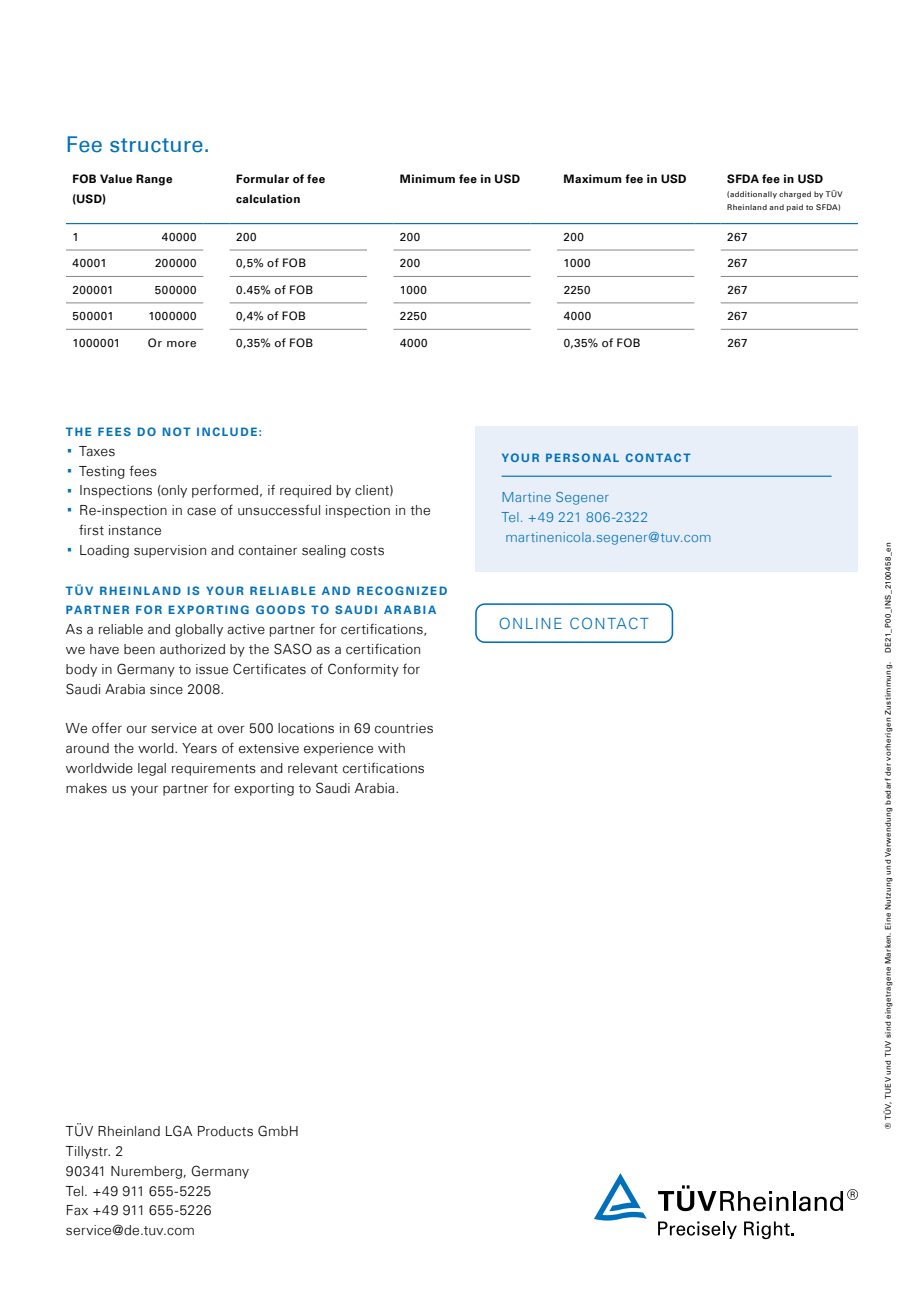 The width and height of the image is (924, 1308). What do you see at coordinates (166, 689) in the image?
I see `since` at bounding box center [166, 689].
